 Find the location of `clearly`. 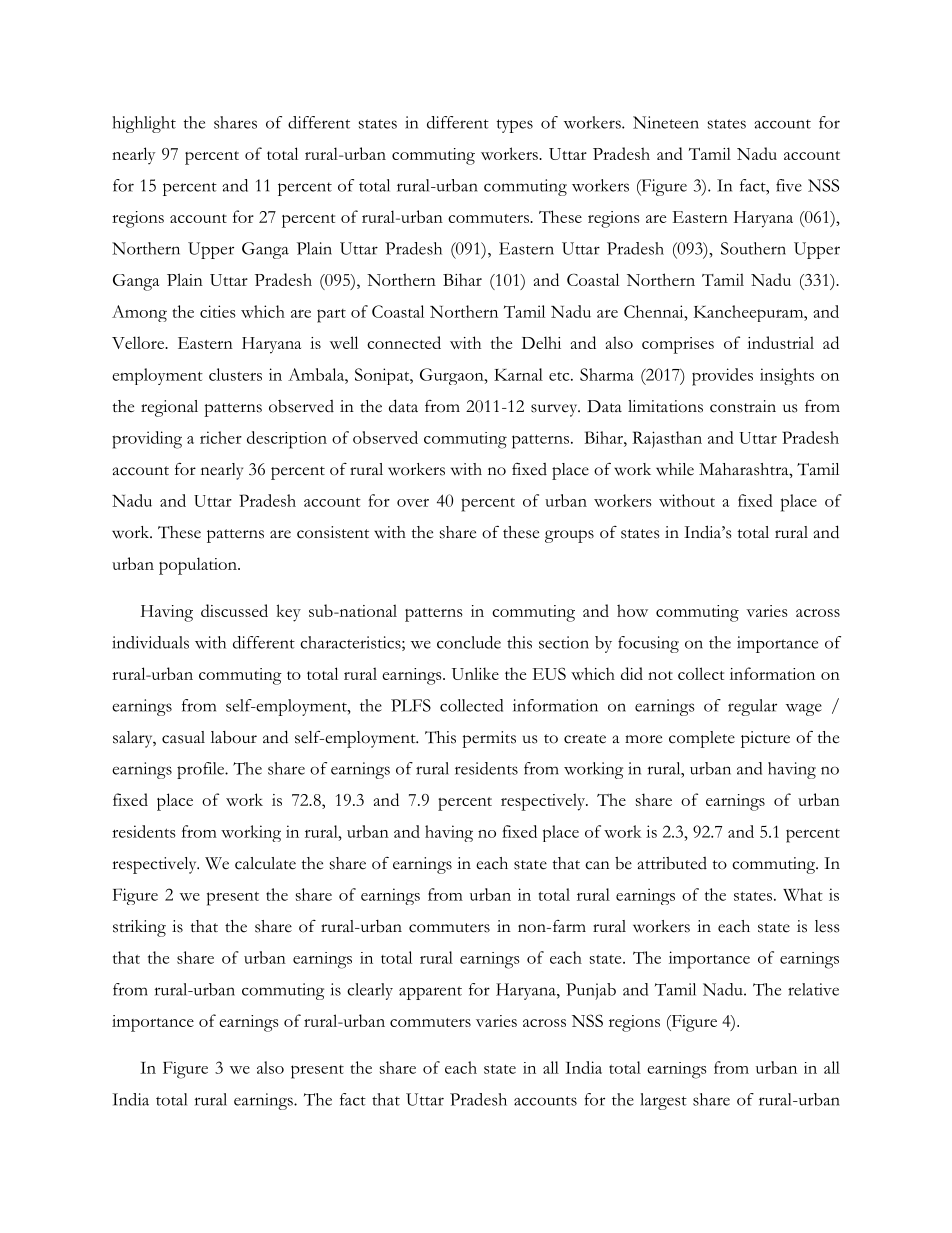

clearly is located at coordinates (370, 991).
